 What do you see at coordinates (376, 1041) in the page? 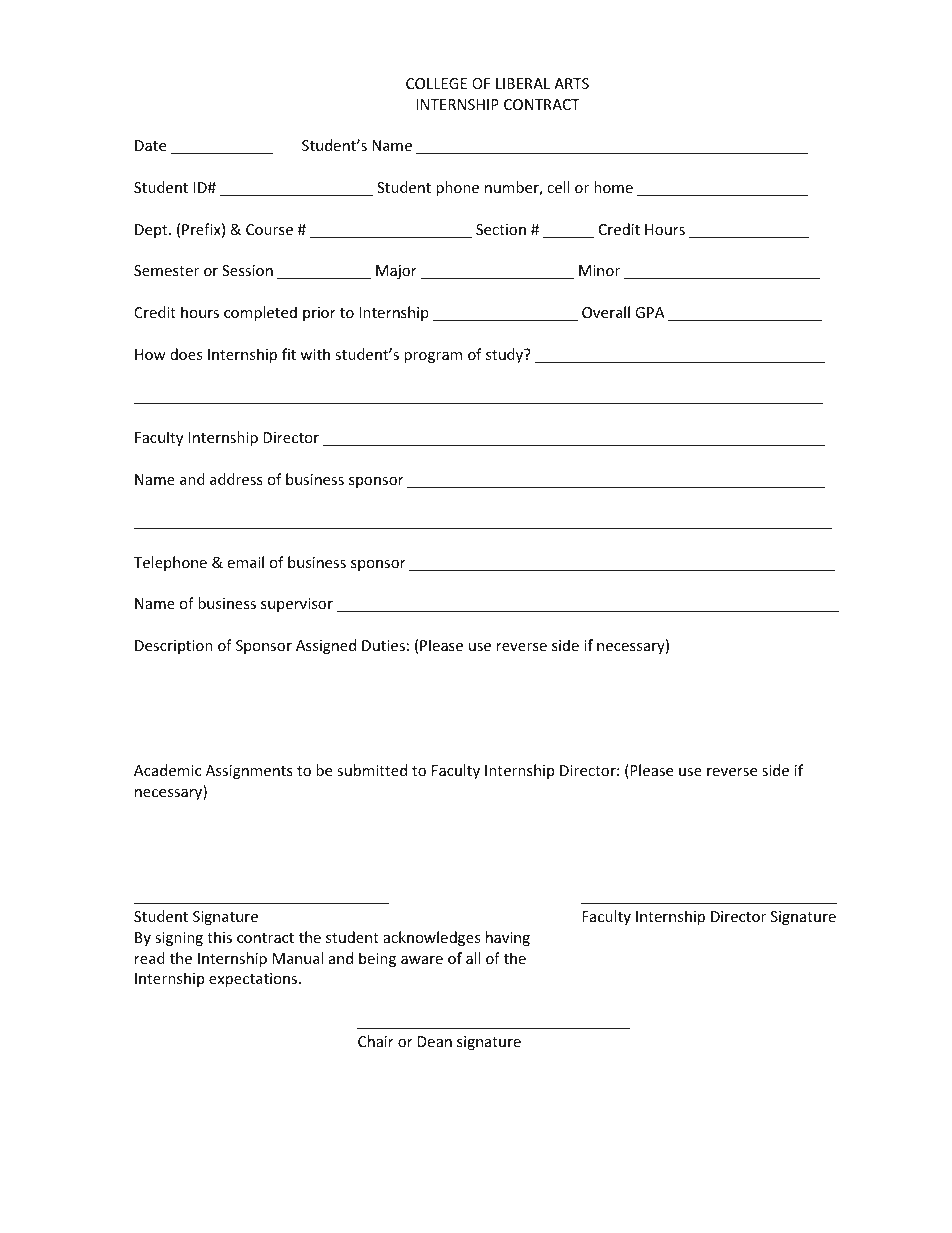
I see `Chair` at bounding box center [376, 1041].
